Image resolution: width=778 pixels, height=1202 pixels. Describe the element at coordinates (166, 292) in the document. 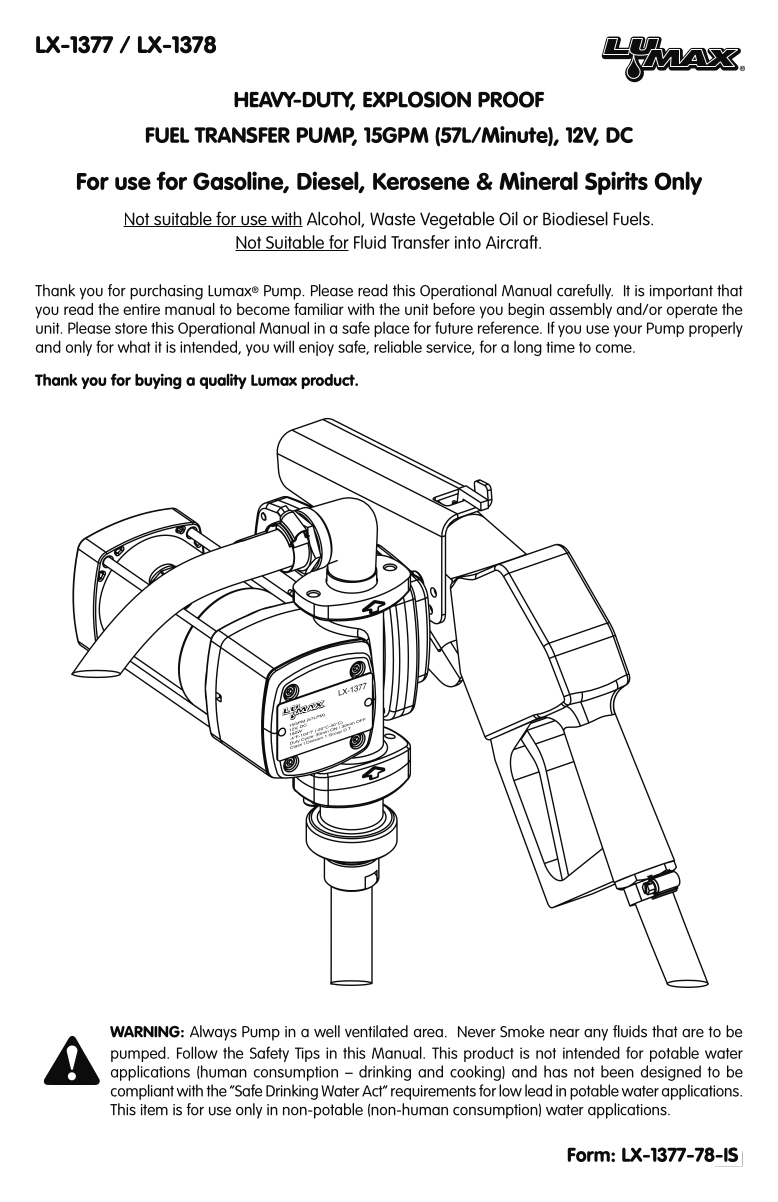

I see `purchasing` at that location.
